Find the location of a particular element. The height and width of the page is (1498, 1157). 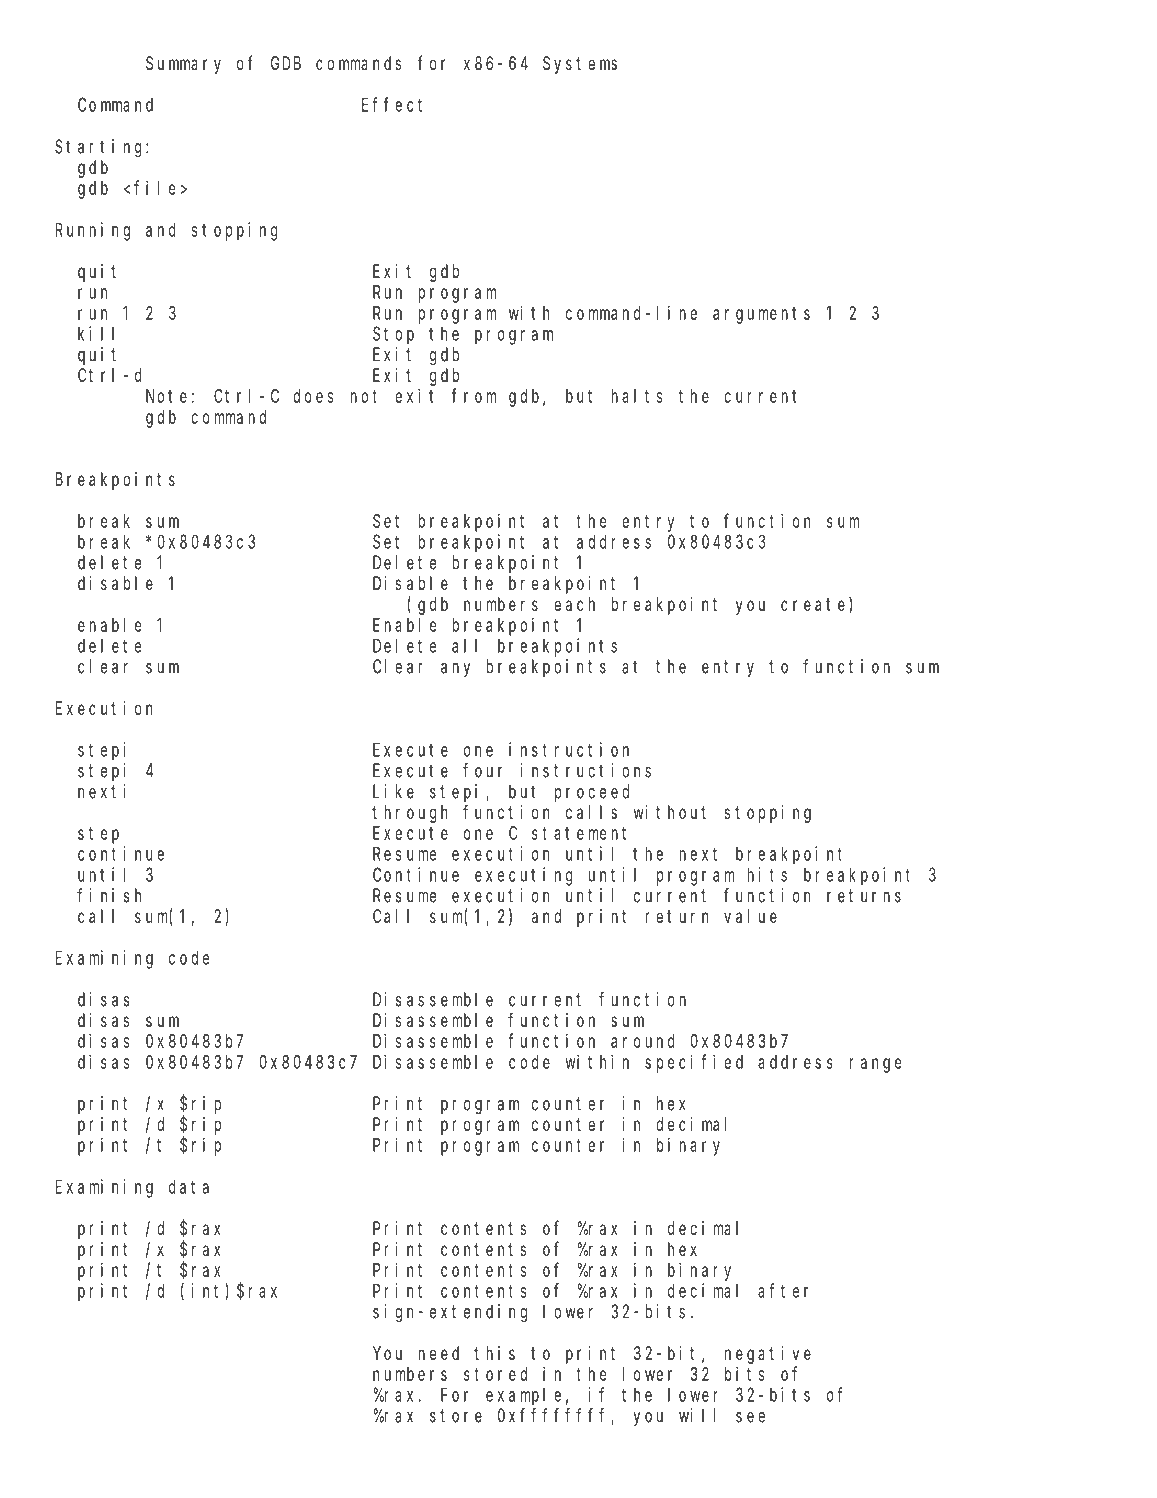

see is located at coordinates (750, 1417).
